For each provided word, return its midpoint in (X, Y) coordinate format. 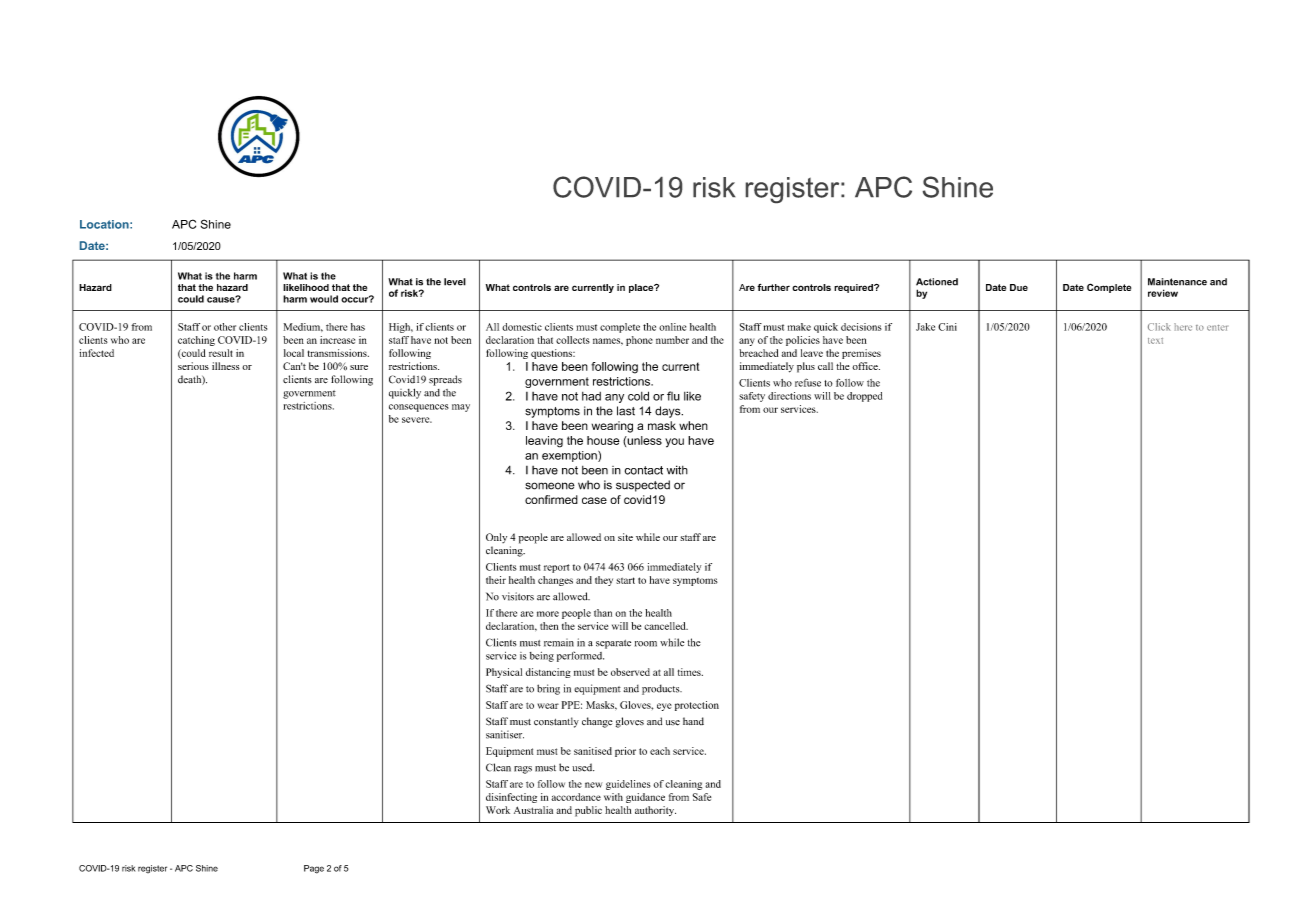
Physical (504, 673)
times (690, 672)
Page (314, 869)
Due (1019, 287)
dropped (864, 397)
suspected (643, 486)
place (642, 288)
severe (417, 420)
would (324, 299)
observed (630, 672)
